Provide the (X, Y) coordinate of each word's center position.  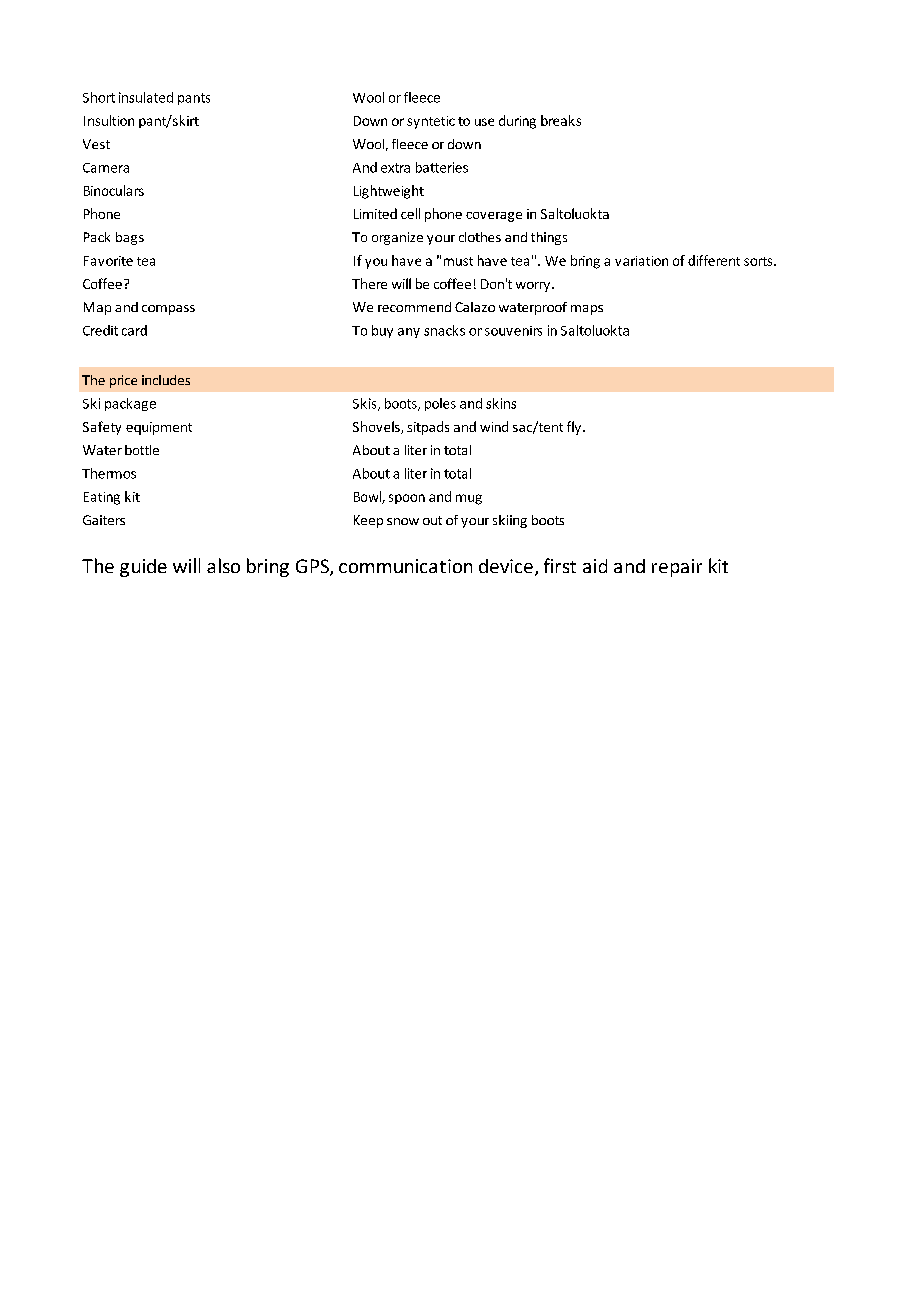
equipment (159, 428)
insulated (146, 97)
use (484, 122)
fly (575, 428)
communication (405, 566)
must (458, 261)
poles (440, 404)
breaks (561, 120)
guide (143, 568)
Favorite (108, 261)
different (714, 260)
